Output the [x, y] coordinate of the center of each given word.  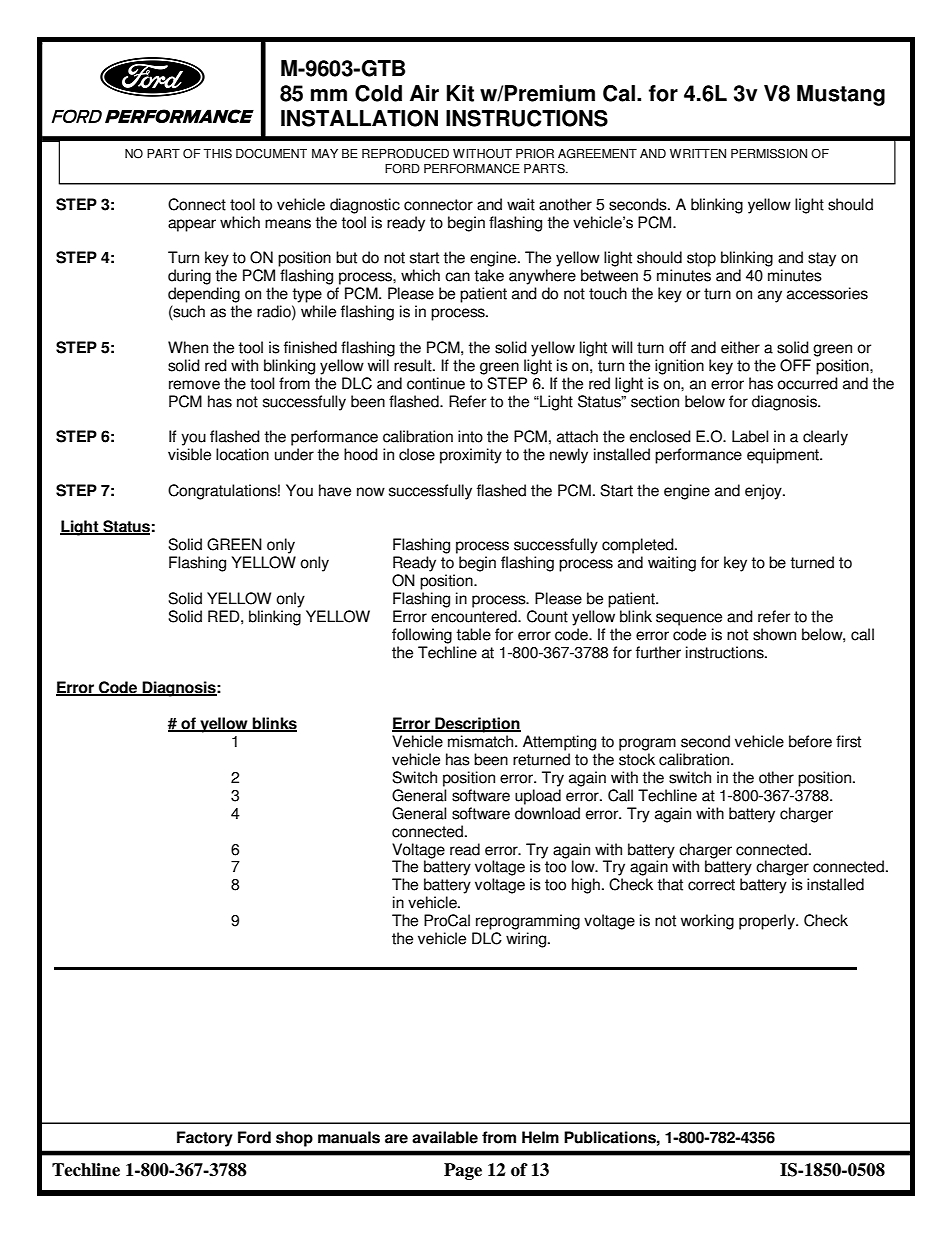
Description [477, 725]
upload [538, 797]
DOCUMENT [271, 154]
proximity [471, 456]
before [810, 741]
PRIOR [535, 154]
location [242, 454]
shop [294, 1139]
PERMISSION [769, 154]
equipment [784, 456]
